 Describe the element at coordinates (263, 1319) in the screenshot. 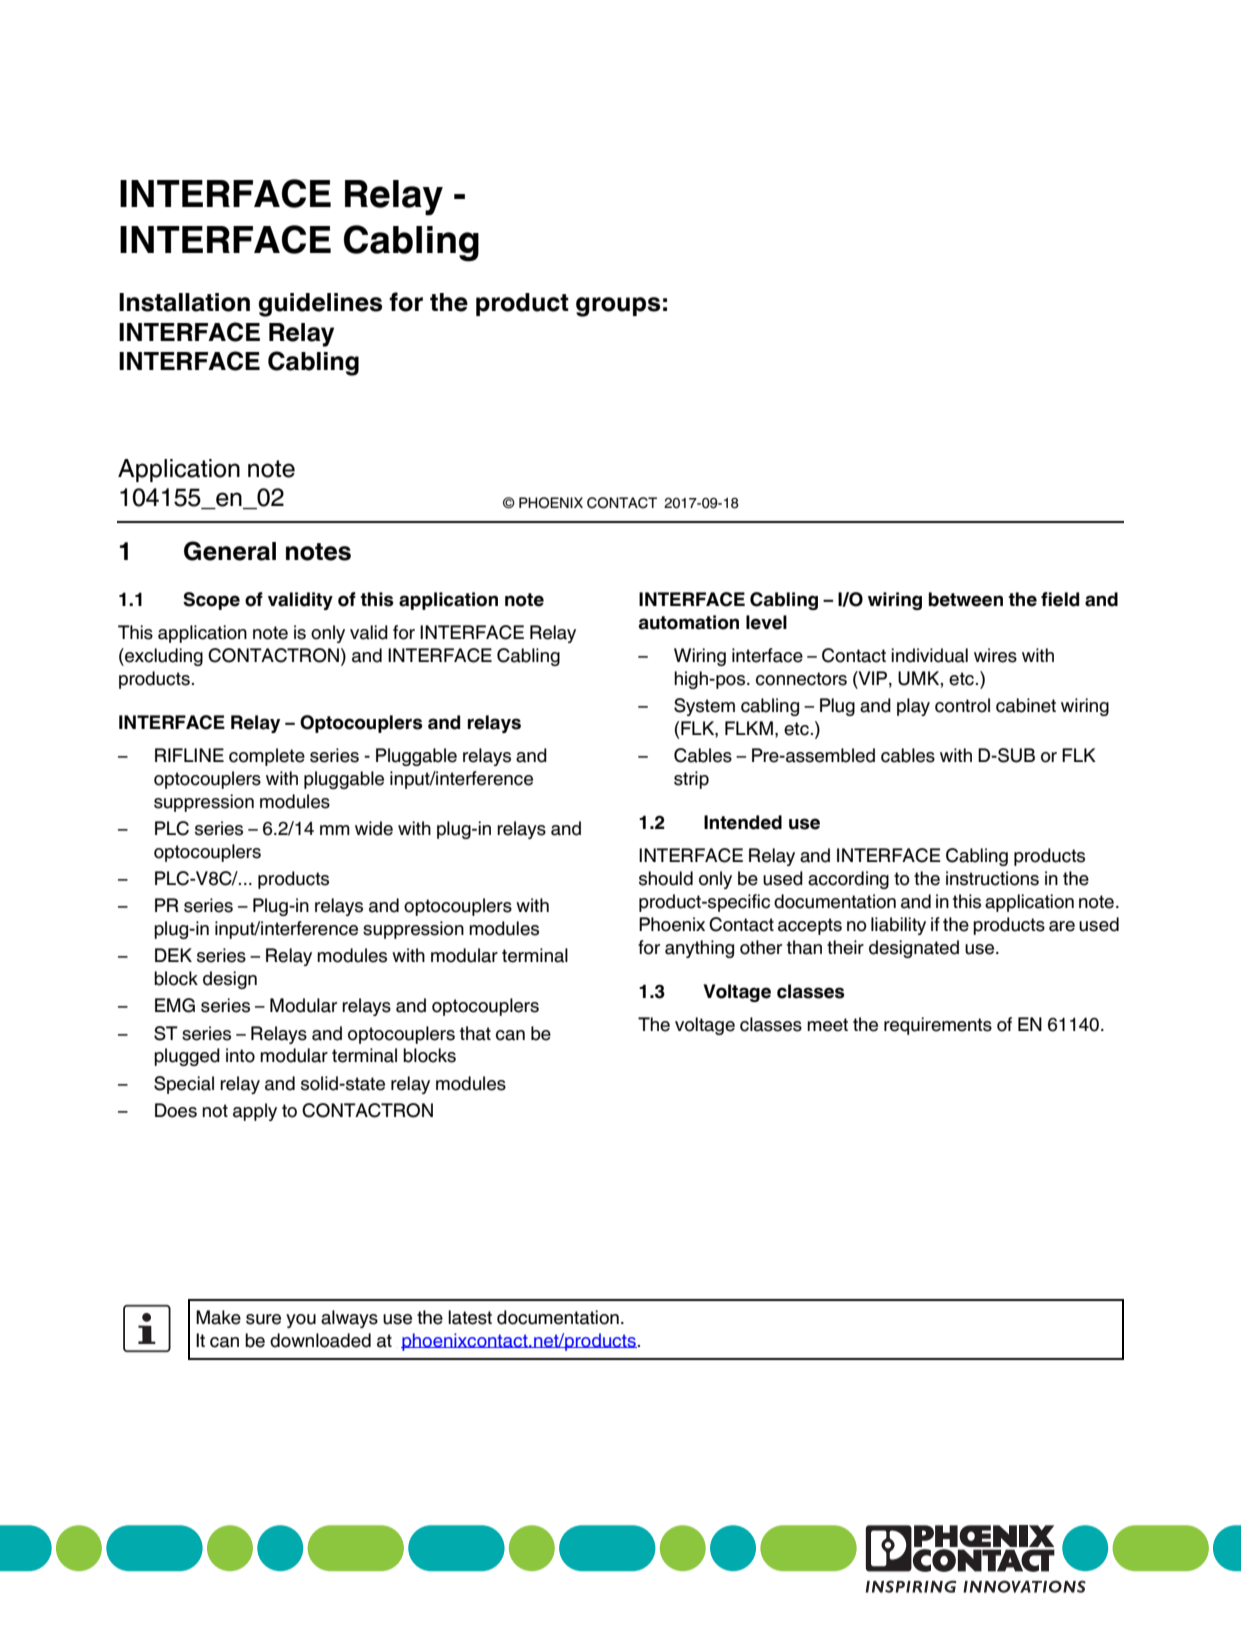

I see `sure` at that location.
